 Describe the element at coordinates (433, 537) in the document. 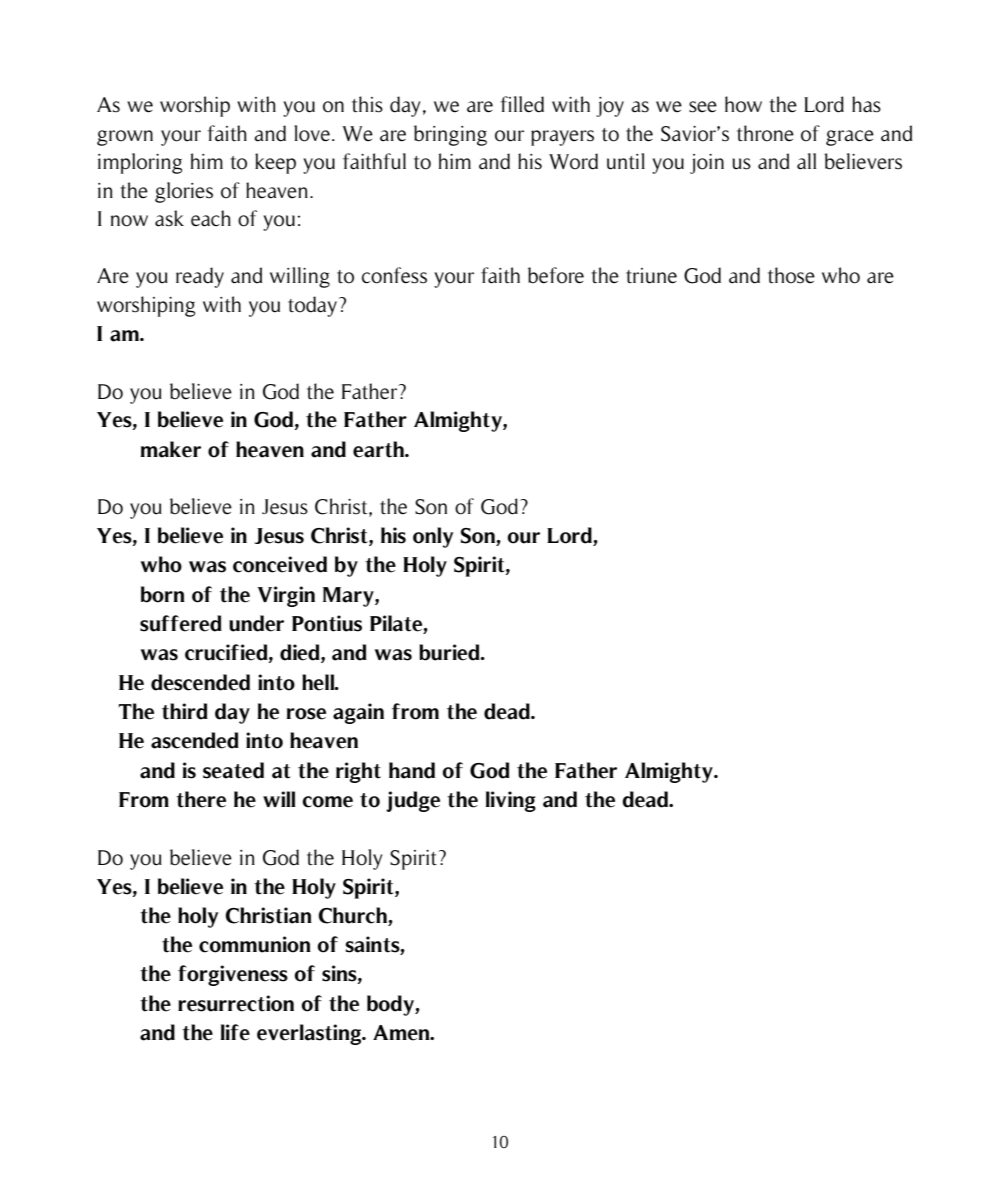

I see `only` at that location.
